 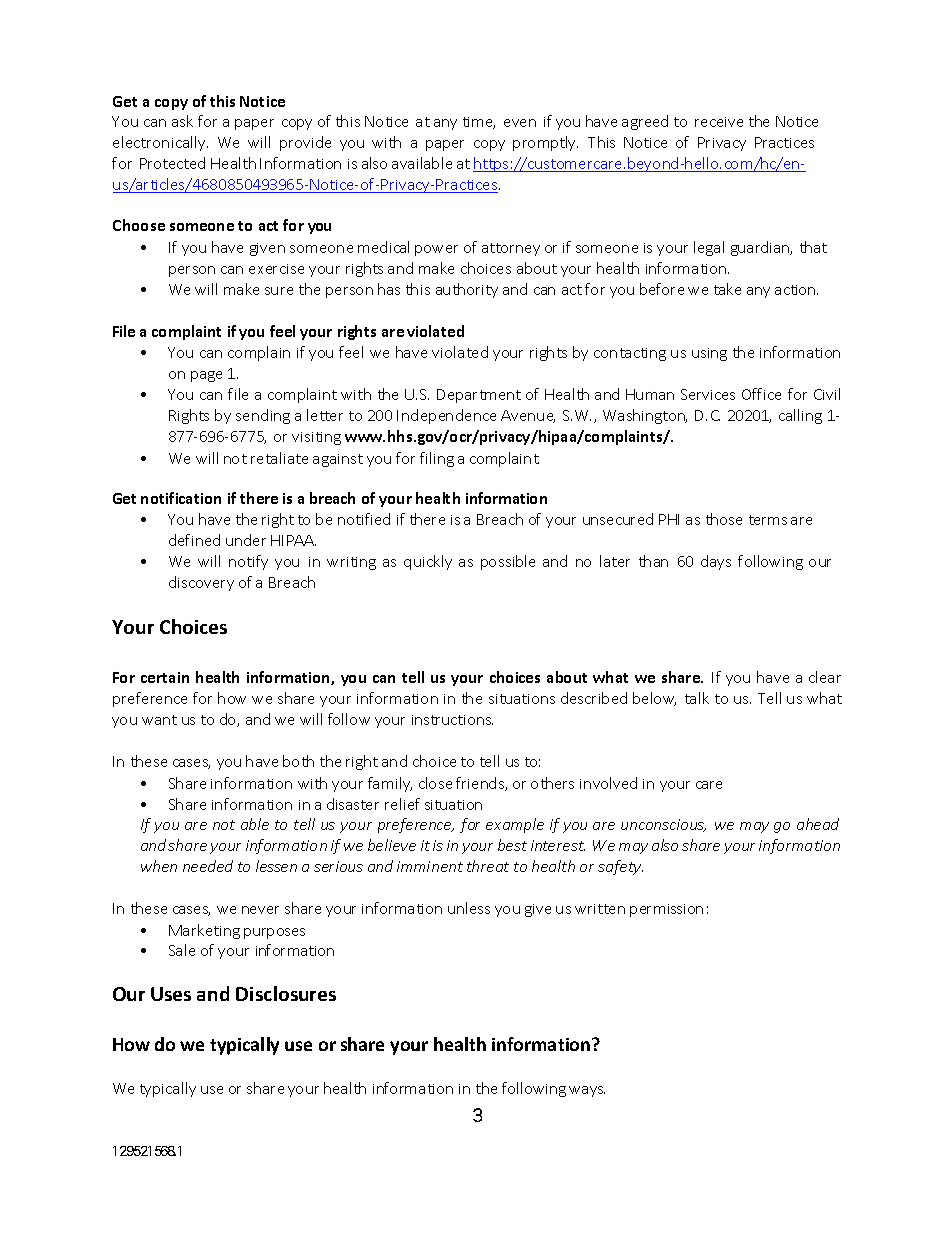 What do you see at coordinates (452, 720) in the screenshot?
I see `instructions` at bounding box center [452, 720].
